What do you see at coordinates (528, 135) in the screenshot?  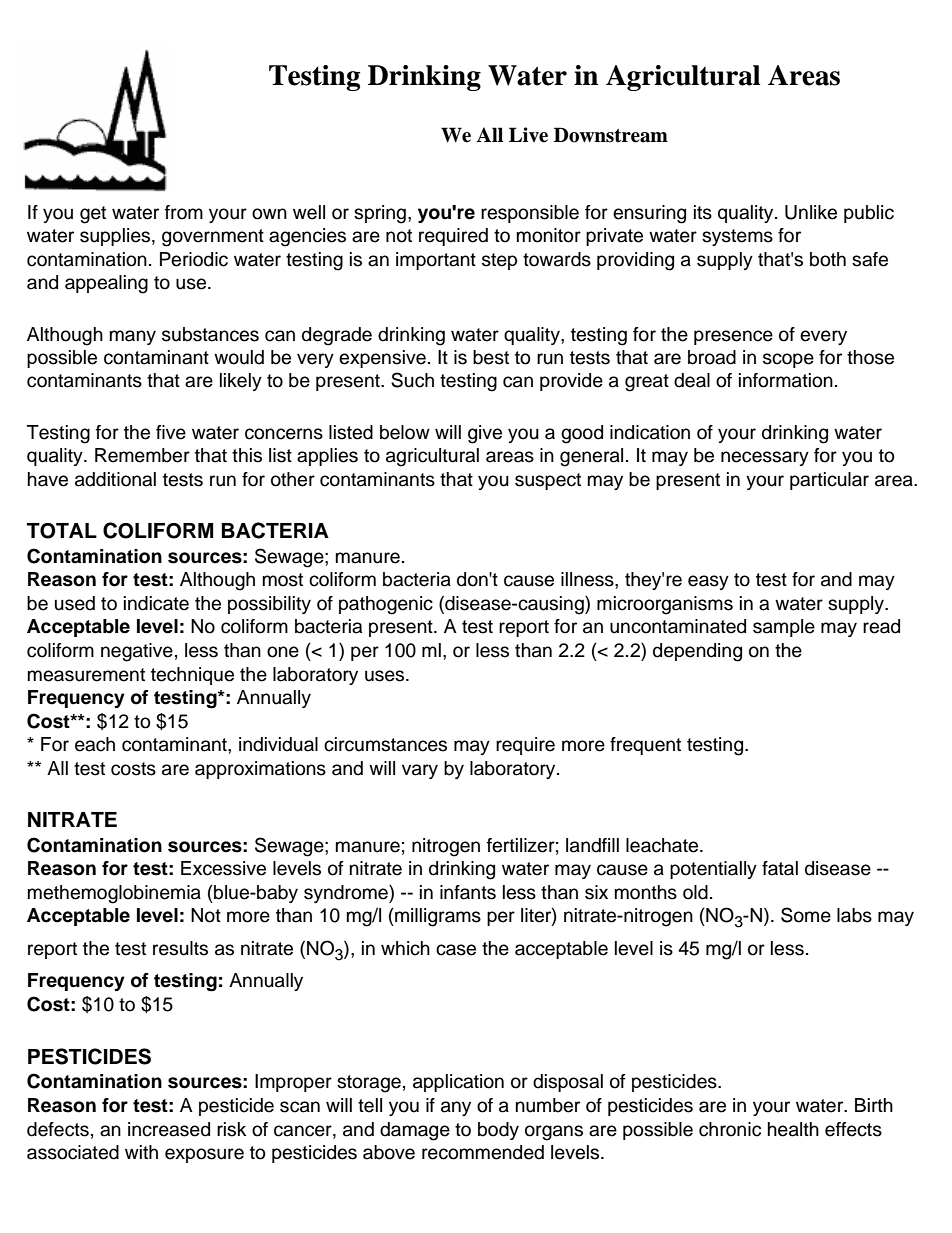 I see `Live` at bounding box center [528, 135].
